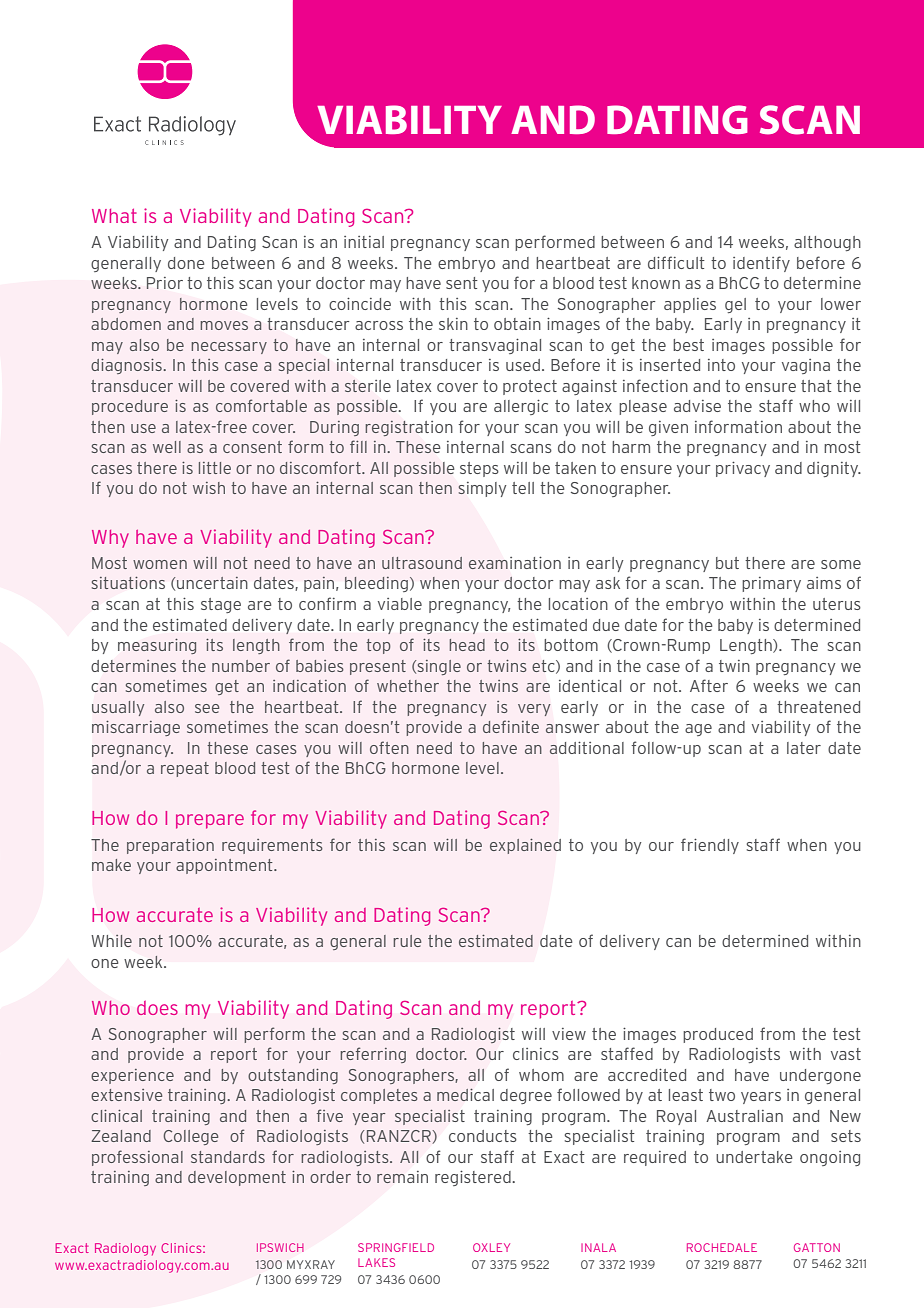 The height and width of the image is (1308, 924). I want to click on skin, so click(453, 324).
